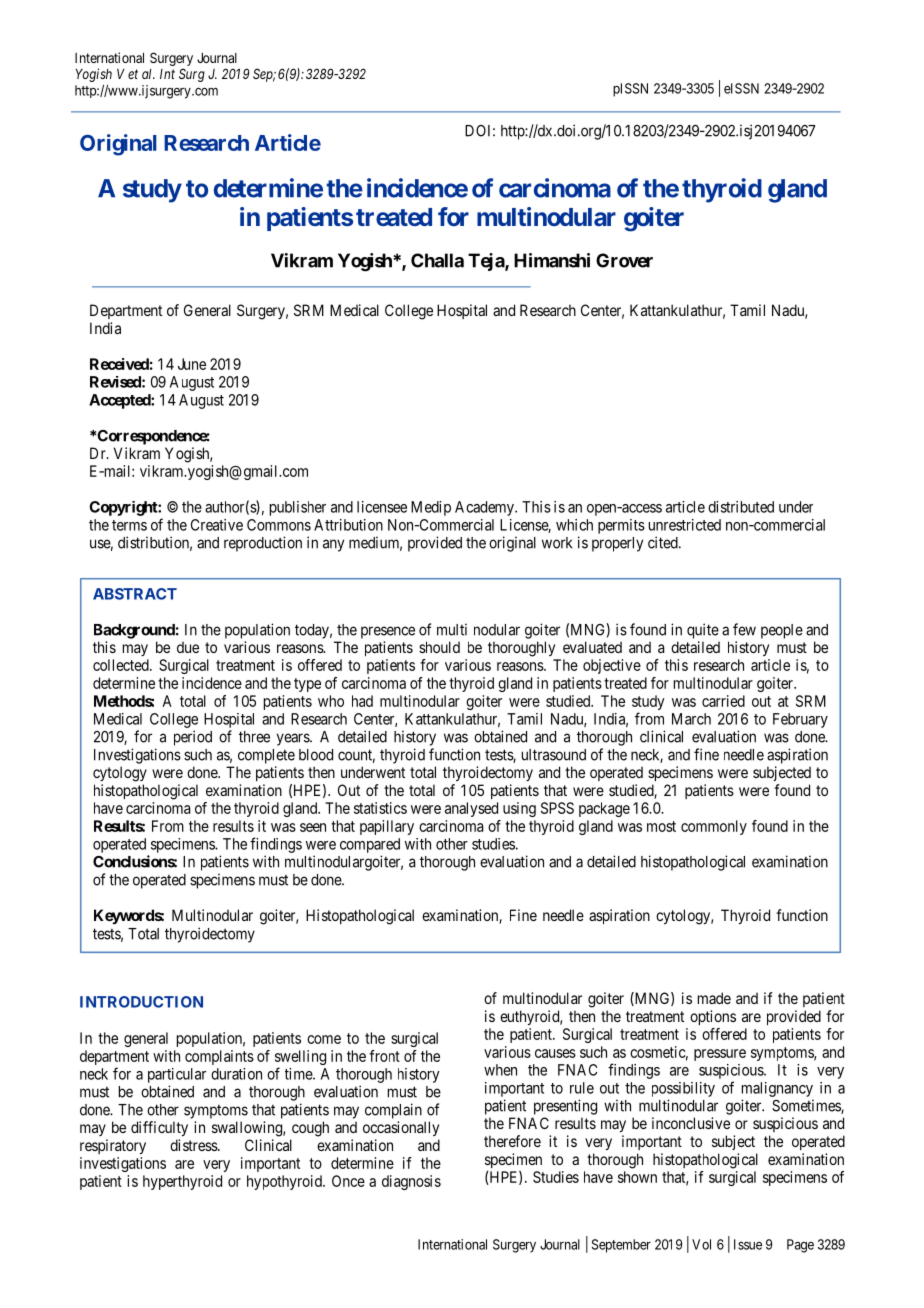 This page has height=1308, width=924. I want to click on ABSTRACT, so click(135, 594).
